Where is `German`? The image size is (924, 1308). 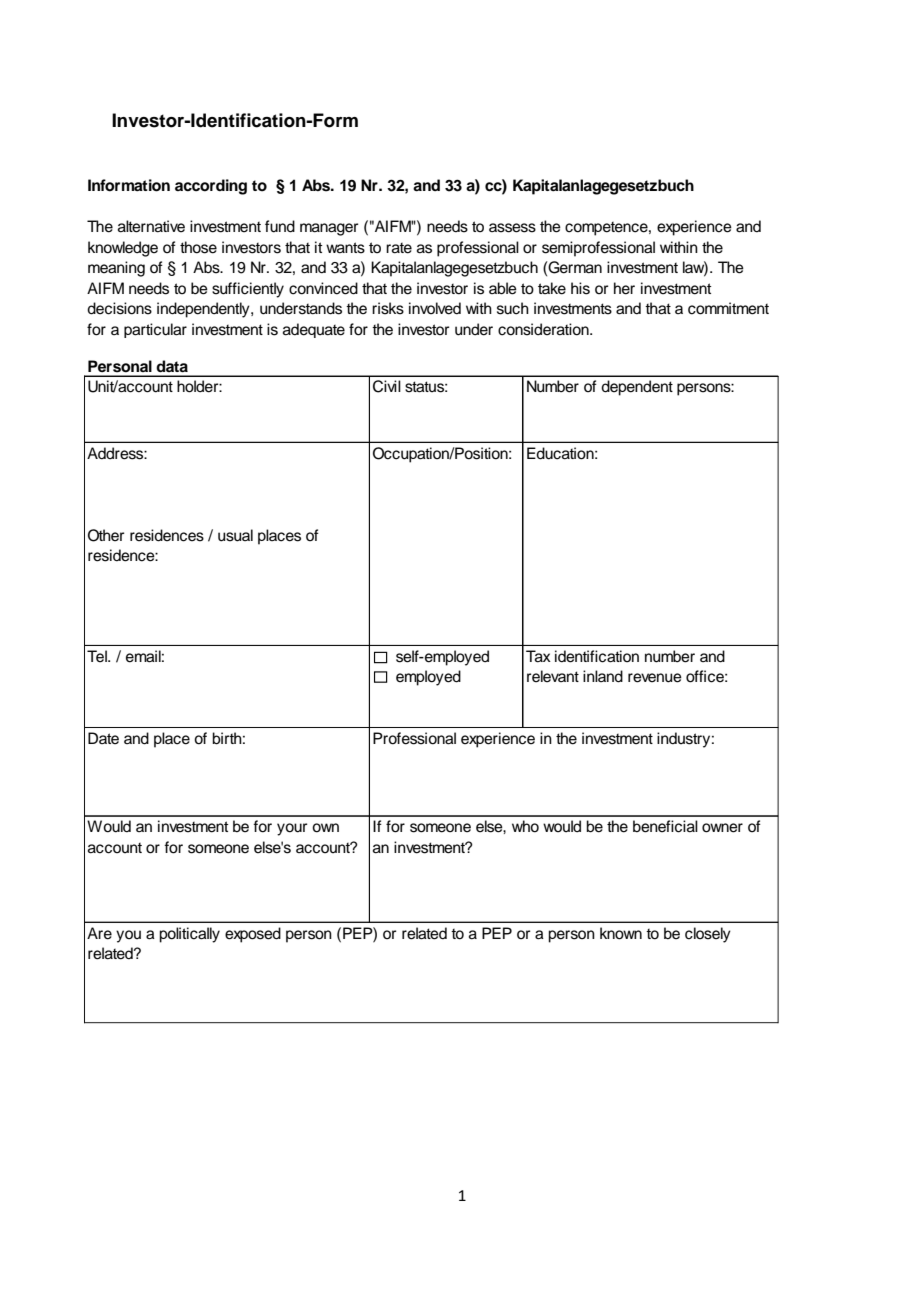 German is located at coordinates (574, 267).
